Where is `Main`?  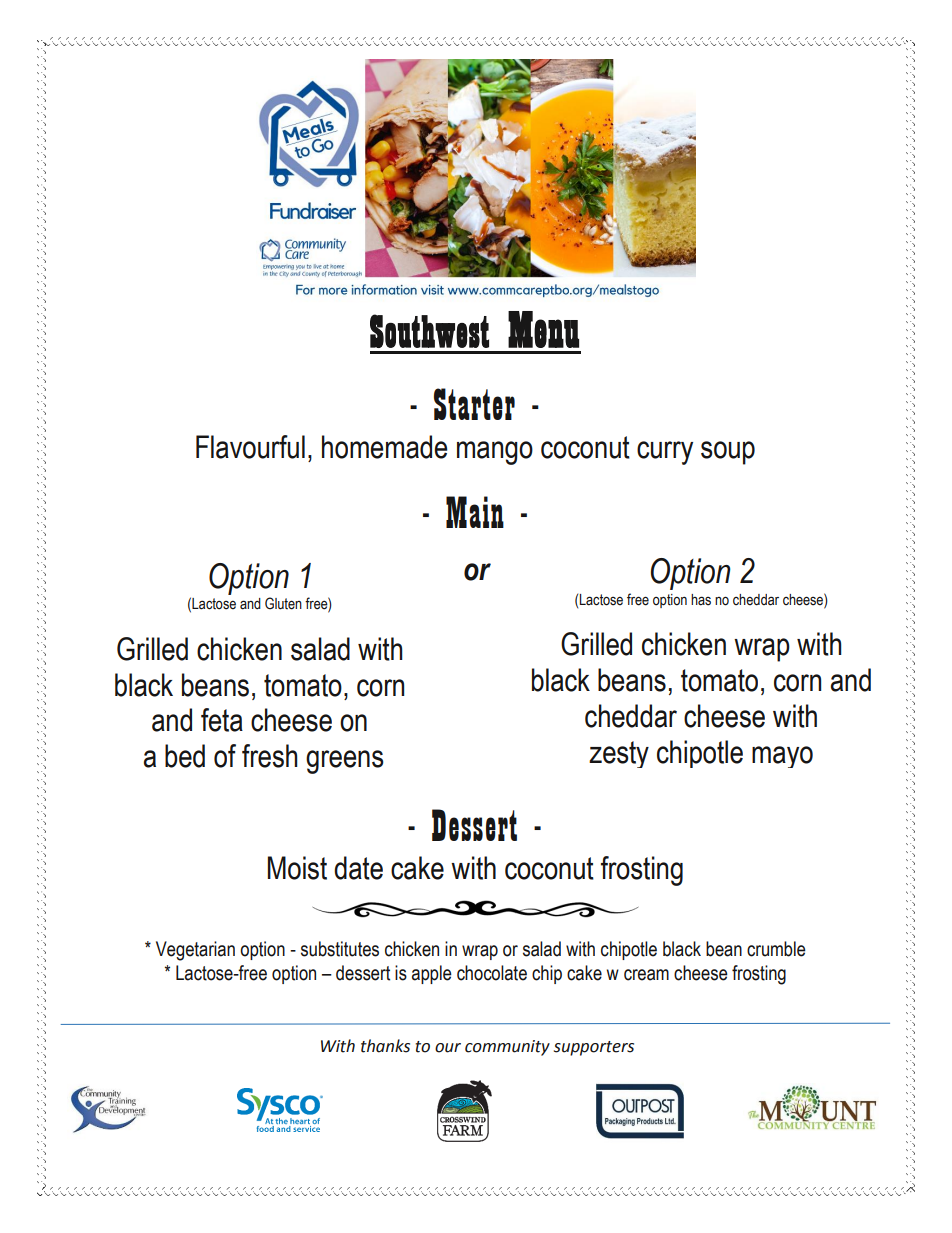
Main is located at coordinates (475, 512).
